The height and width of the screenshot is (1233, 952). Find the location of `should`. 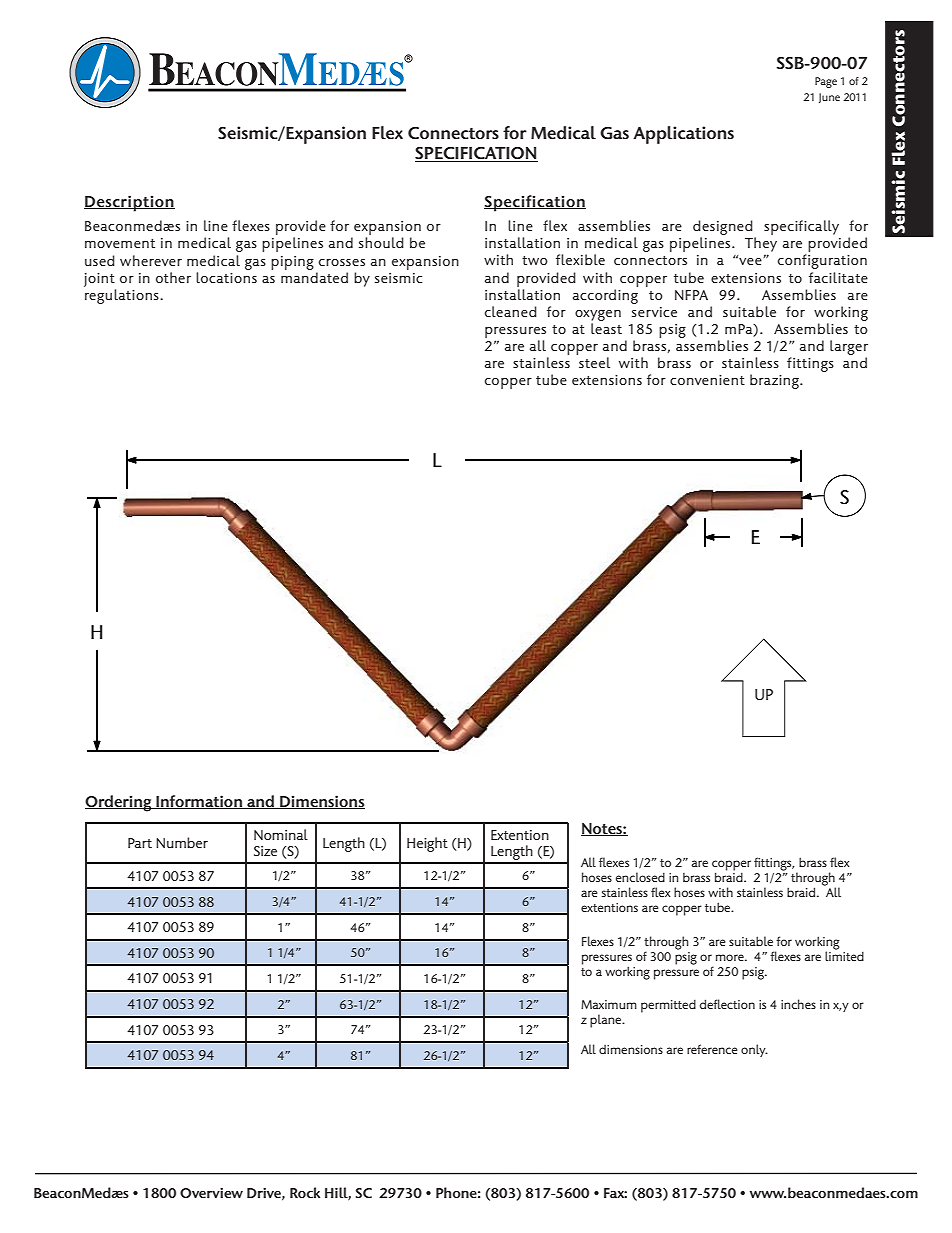

should is located at coordinates (381, 242).
